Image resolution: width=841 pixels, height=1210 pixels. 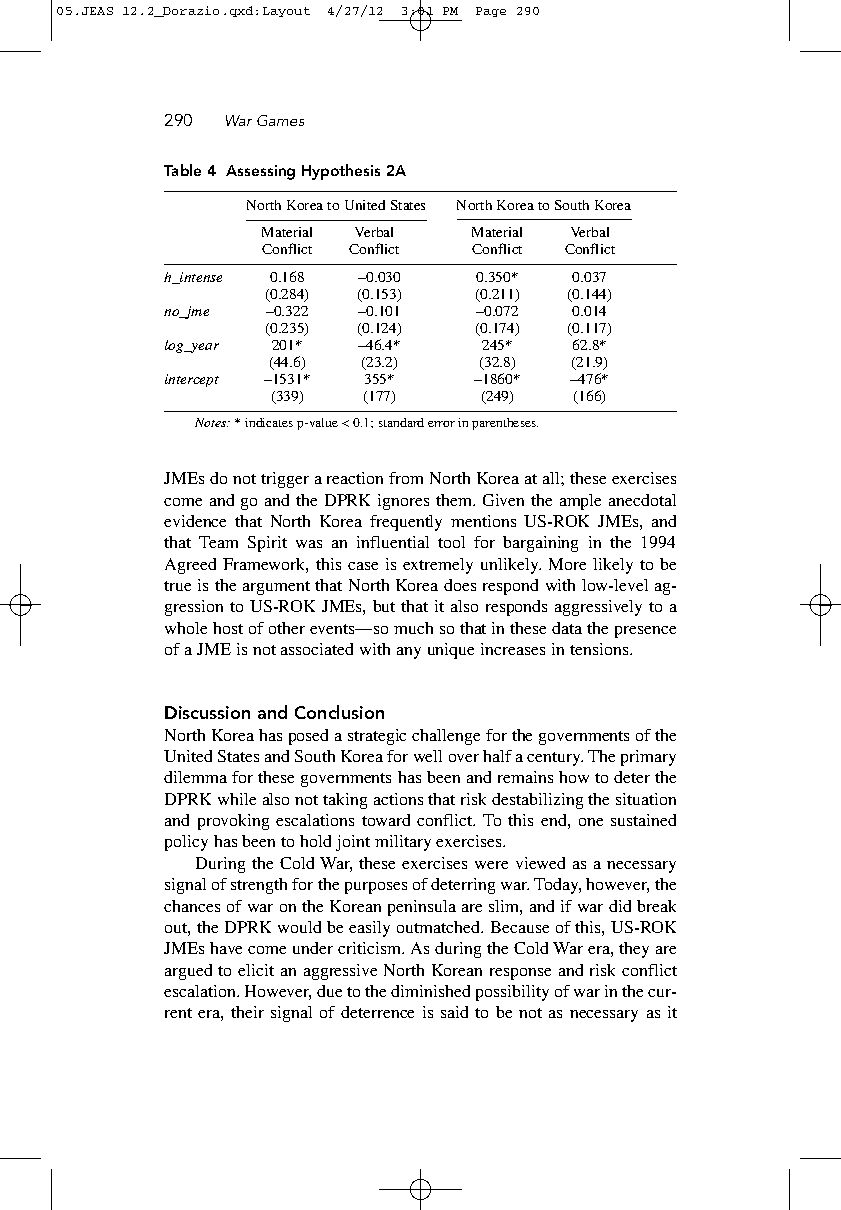 What do you see at coordinates (401, 422) in the screenshot?
I see `standard` at bounding box center [401, 422].
